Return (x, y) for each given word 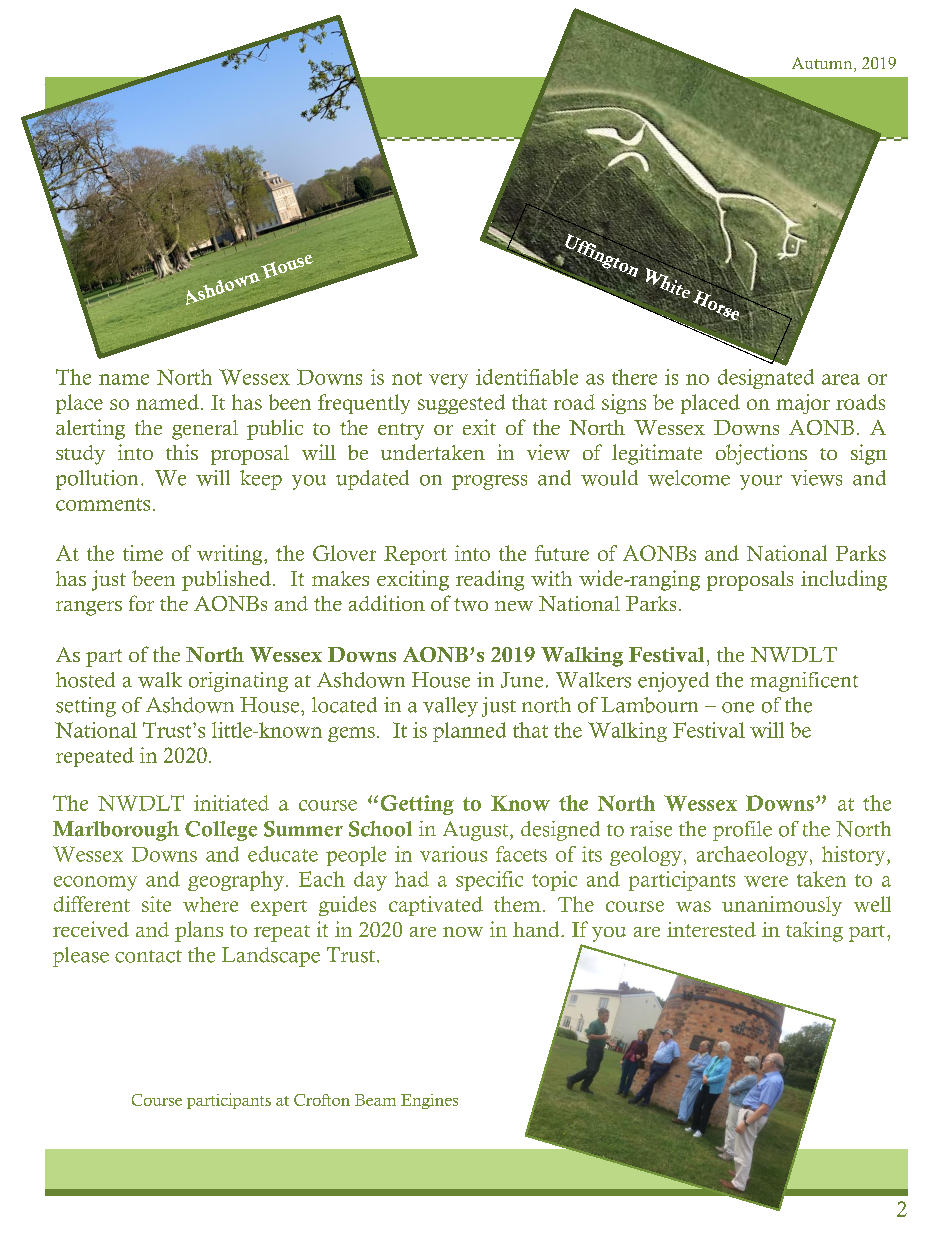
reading (490, 580)
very (448, 381)
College (221, 831)
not (407, 378)
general (205, 430)
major (803, 404)
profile (742, 831)
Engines (429, 1101)
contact (148, 956)
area (841, 379)
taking (814, 931)
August (477, 831)
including (844, 580)
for (141, 603)
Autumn (823, 64)
